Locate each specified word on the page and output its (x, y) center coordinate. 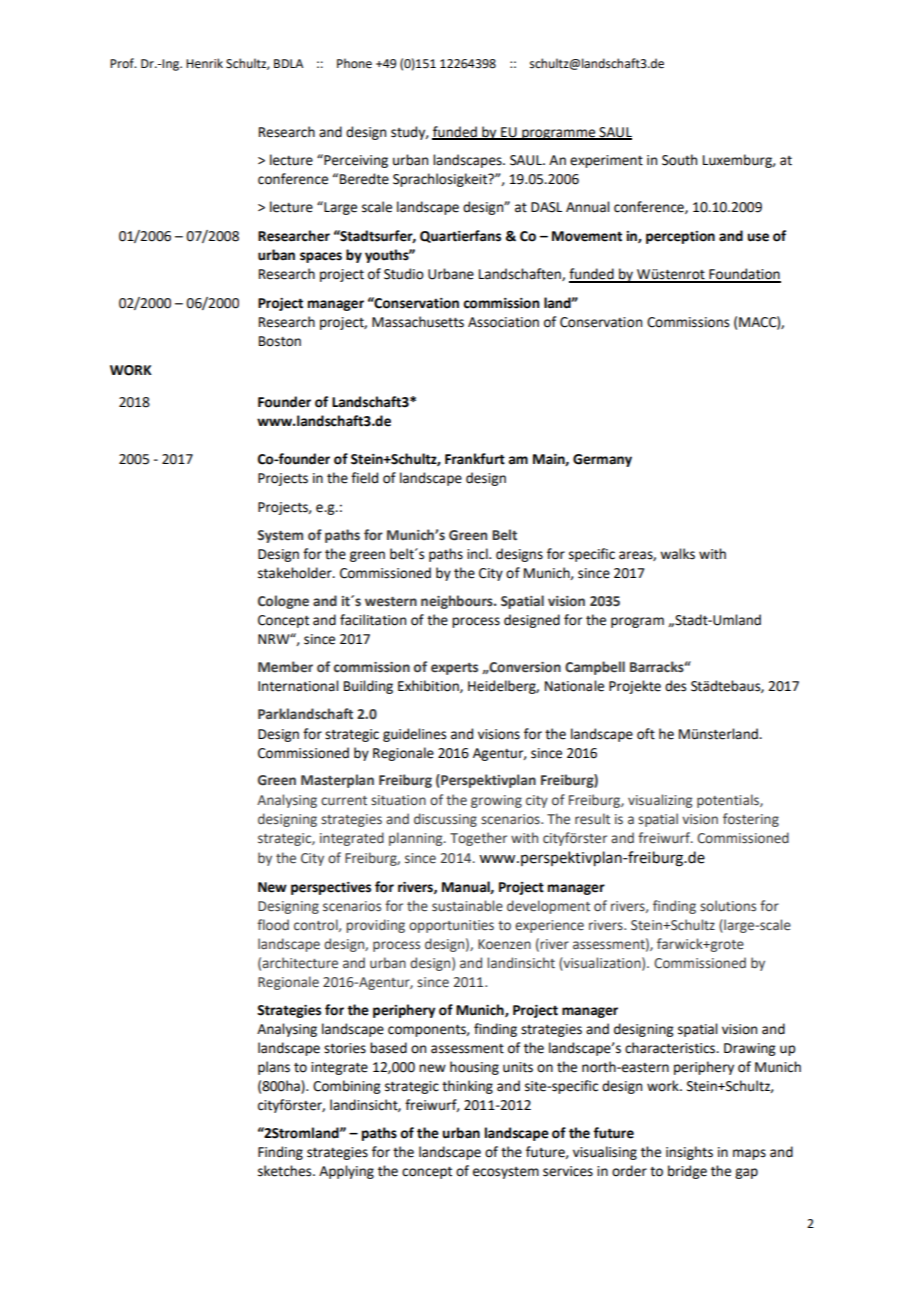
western (391, 602)
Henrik (204, 63)
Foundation (744, 275)
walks (677, 554)
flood (273, 925)
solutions (728, 906)
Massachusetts (418, 322)
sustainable (467, 906)
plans (274, 1068)
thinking (467, 1087)
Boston (280, 341)
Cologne (283, 602)
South (679, 160)
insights (689, 1153)
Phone (354, 63)
